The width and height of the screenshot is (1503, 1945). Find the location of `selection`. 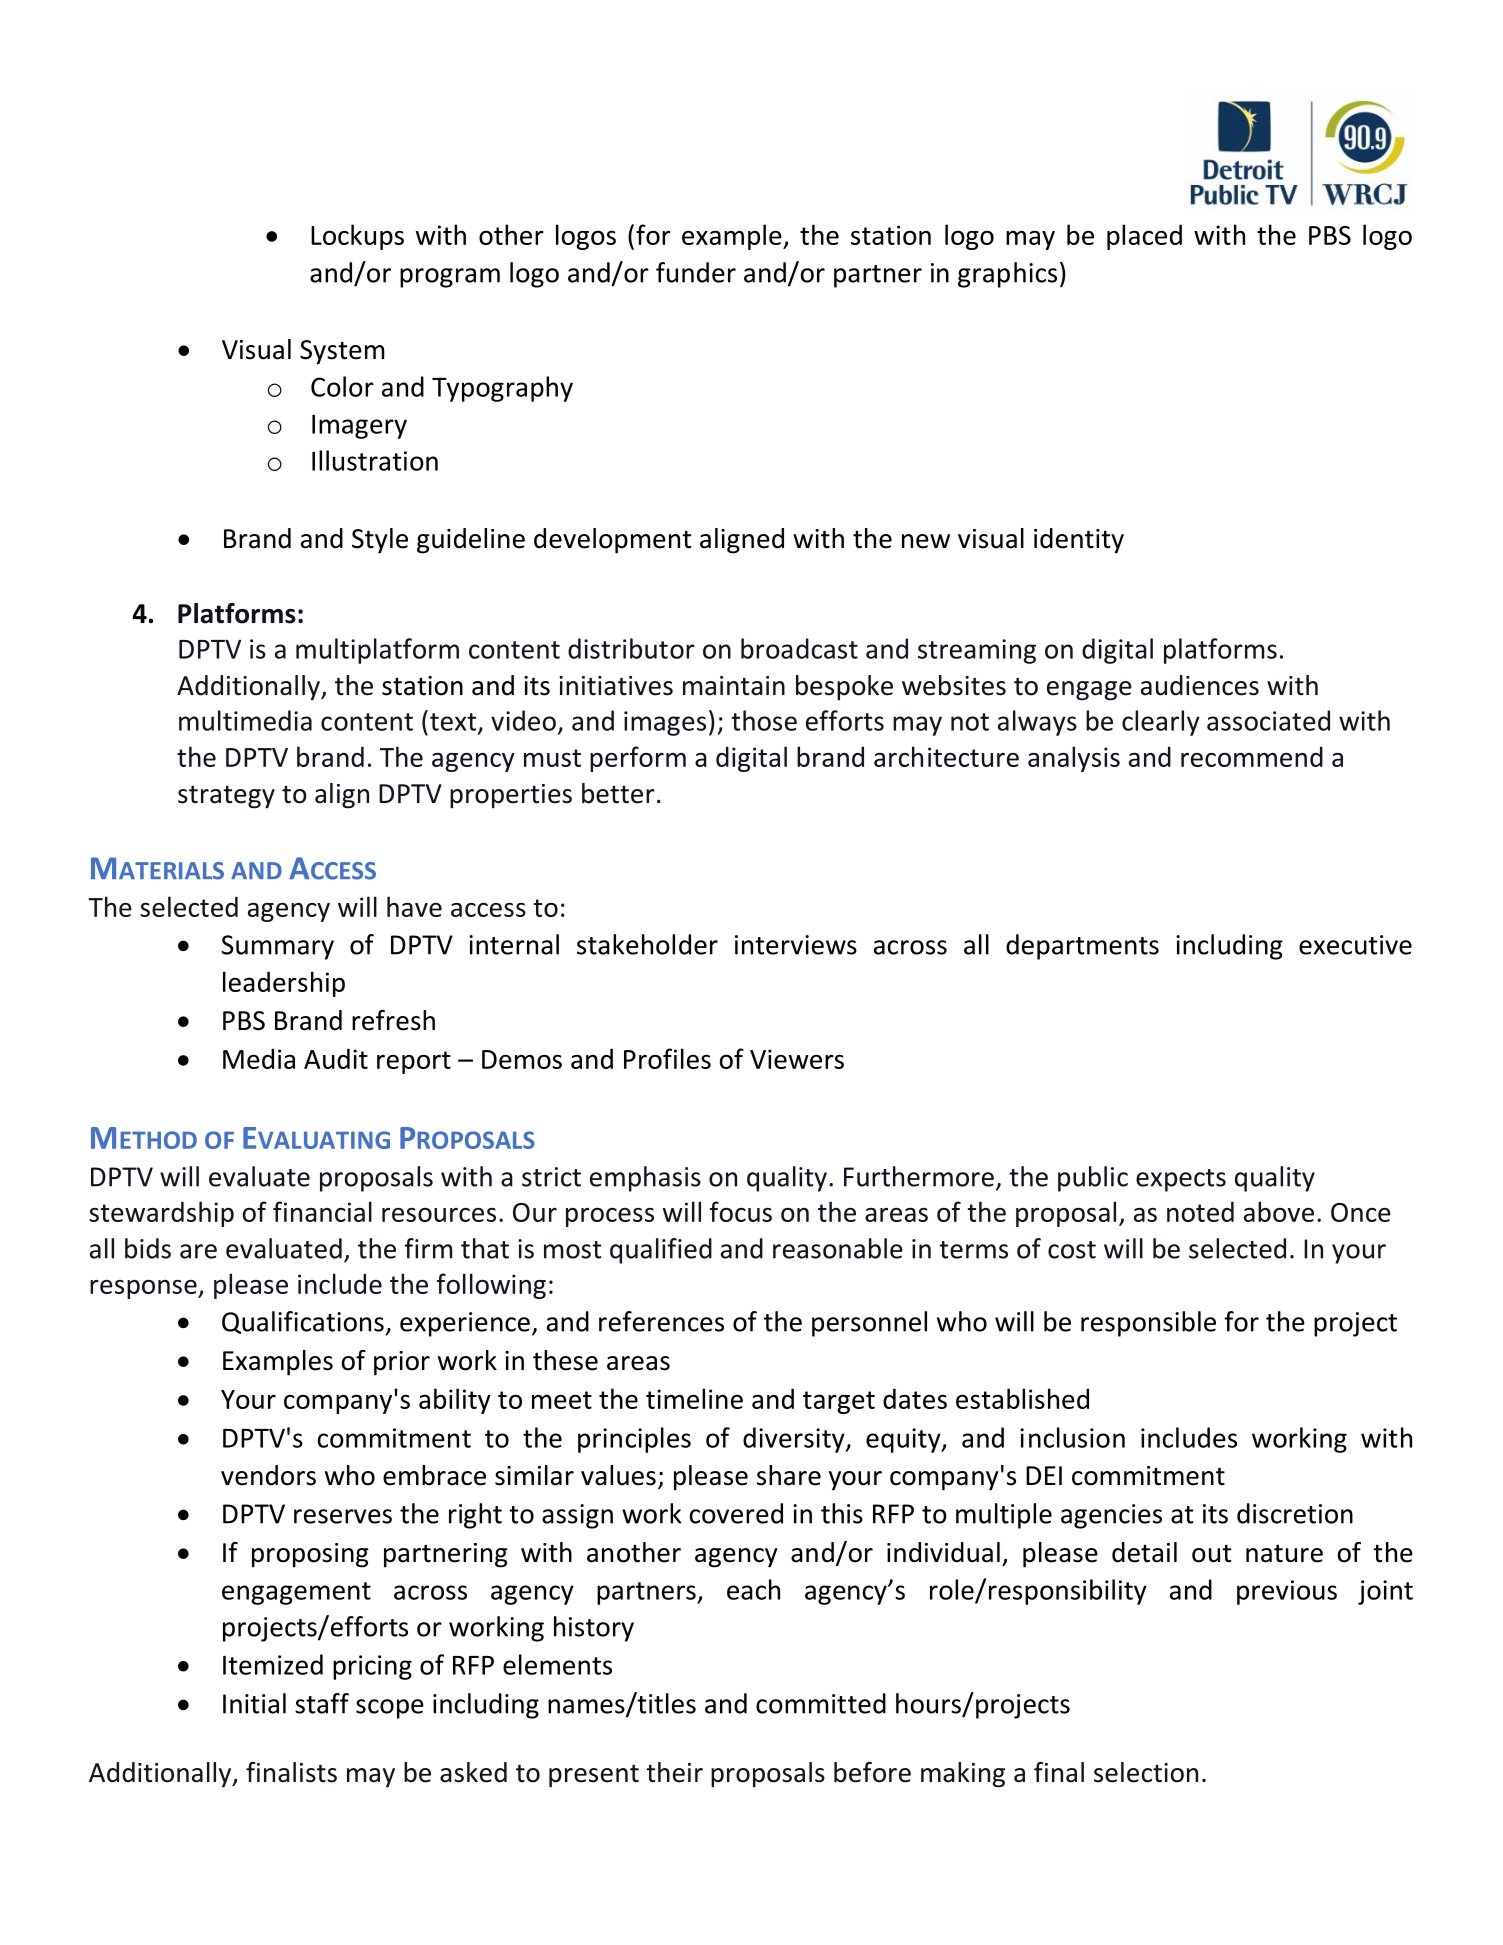

selection is located at coordinates (1146, 1772).
